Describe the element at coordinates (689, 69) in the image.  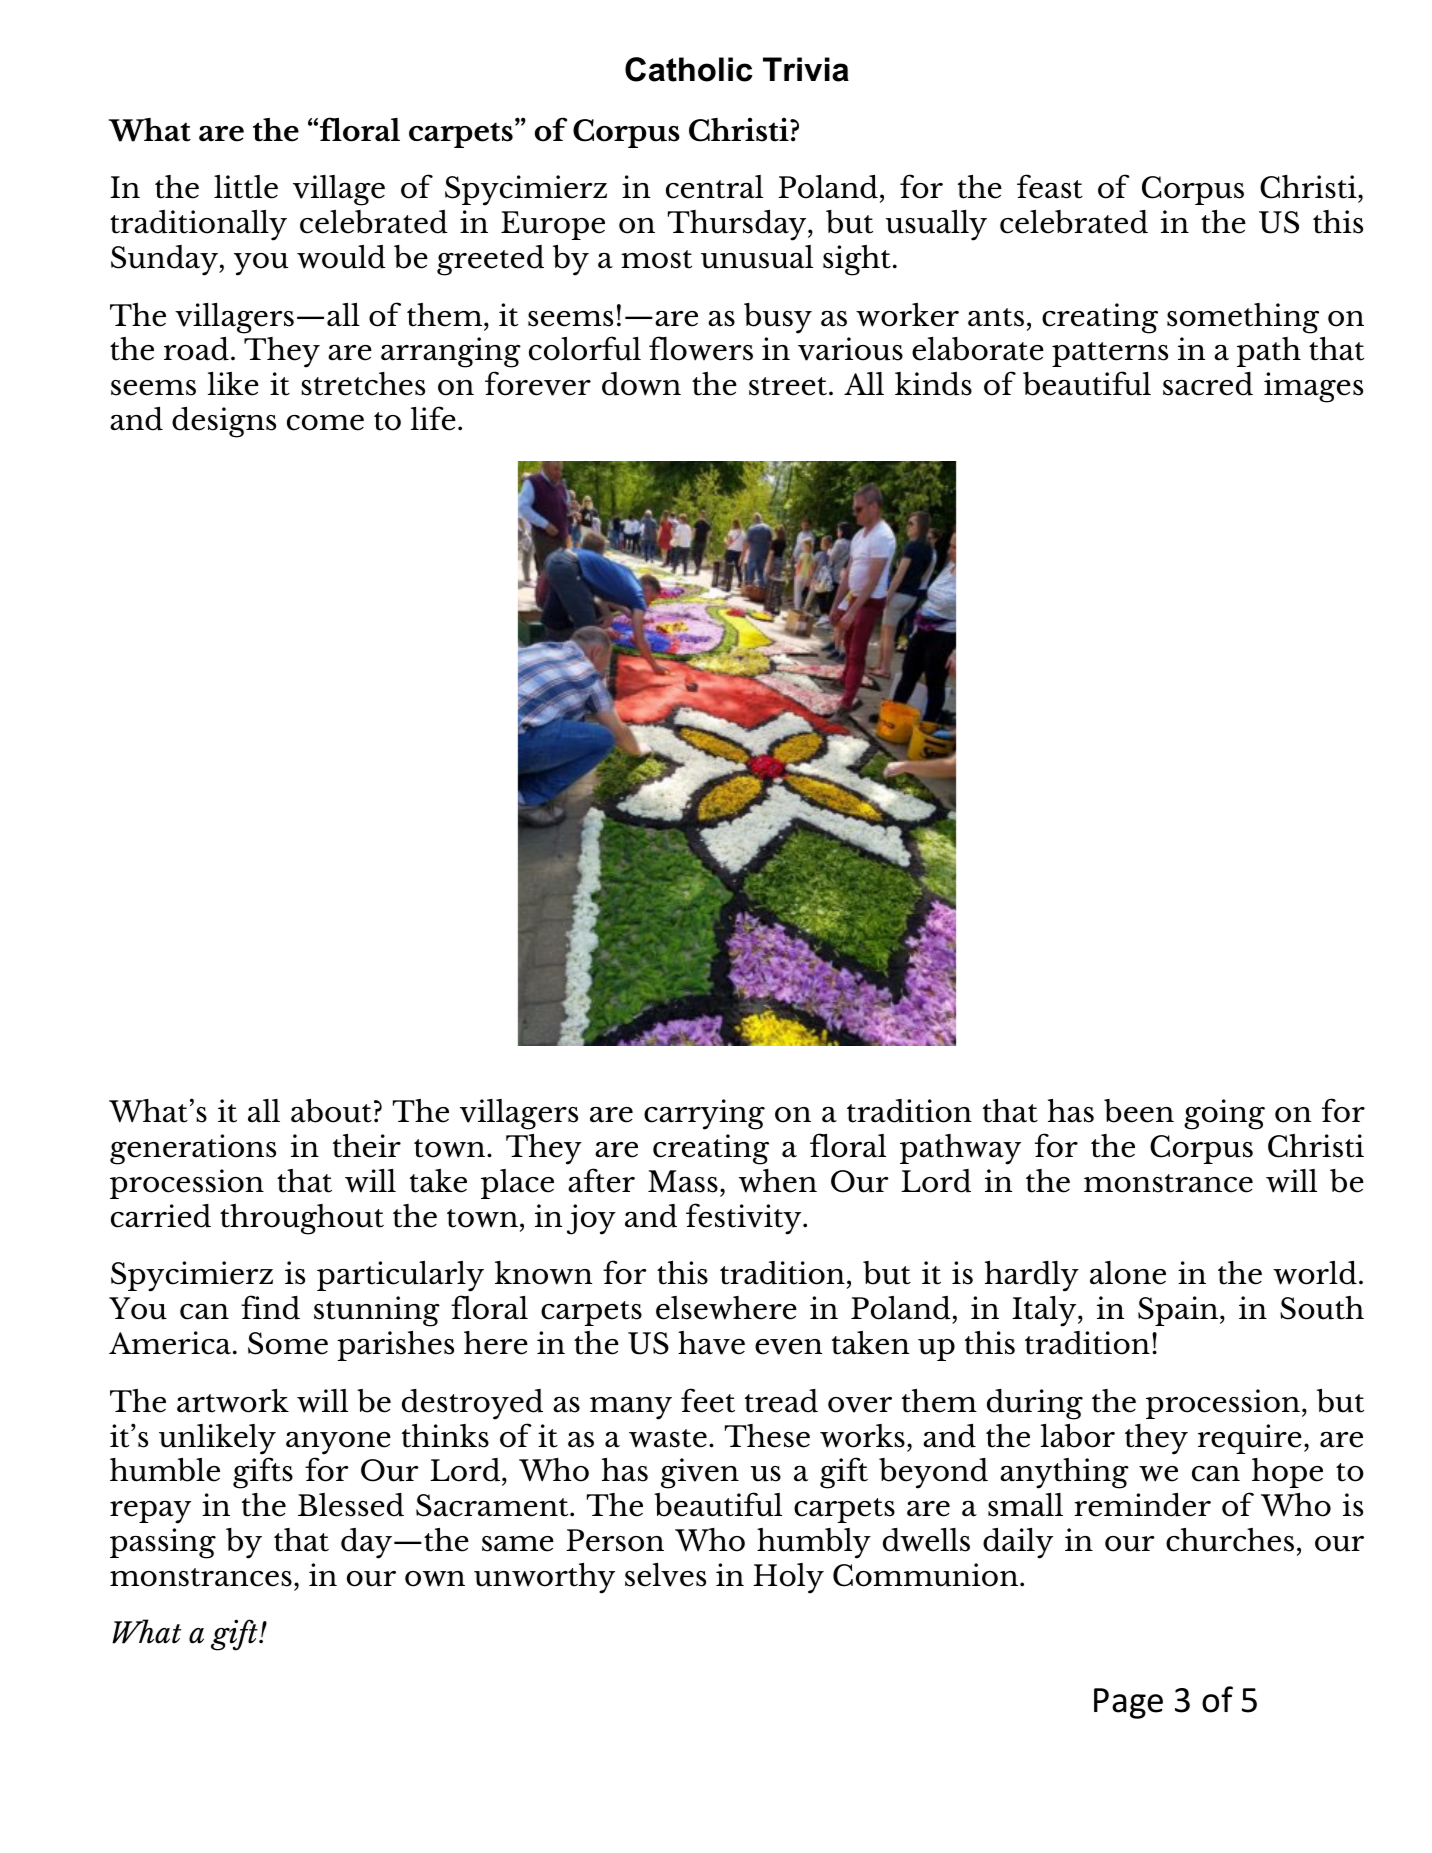
I see `Catholic` at that location.
